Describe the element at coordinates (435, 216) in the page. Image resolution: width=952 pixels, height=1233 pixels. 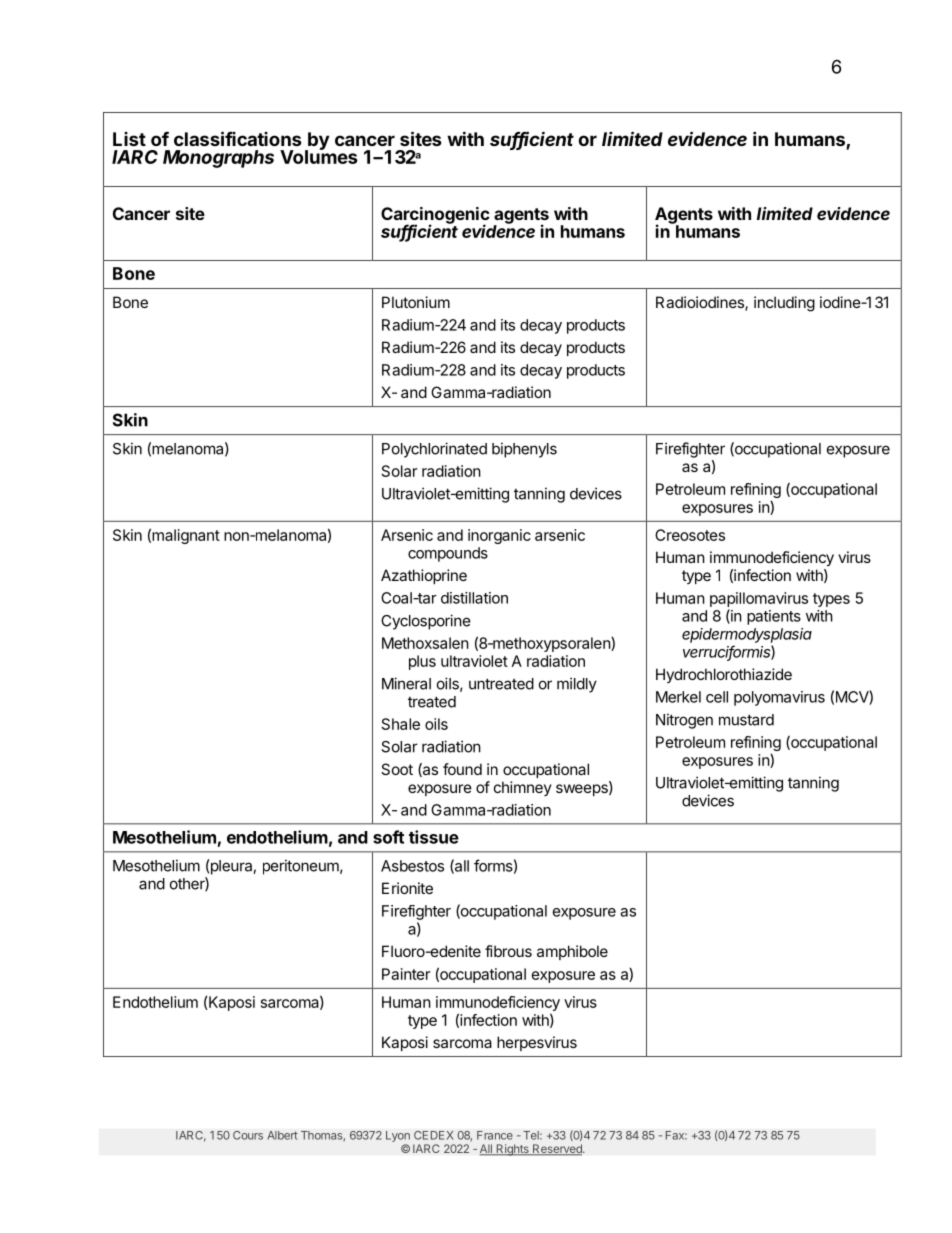
I see `Carcinogenic` at that location.
